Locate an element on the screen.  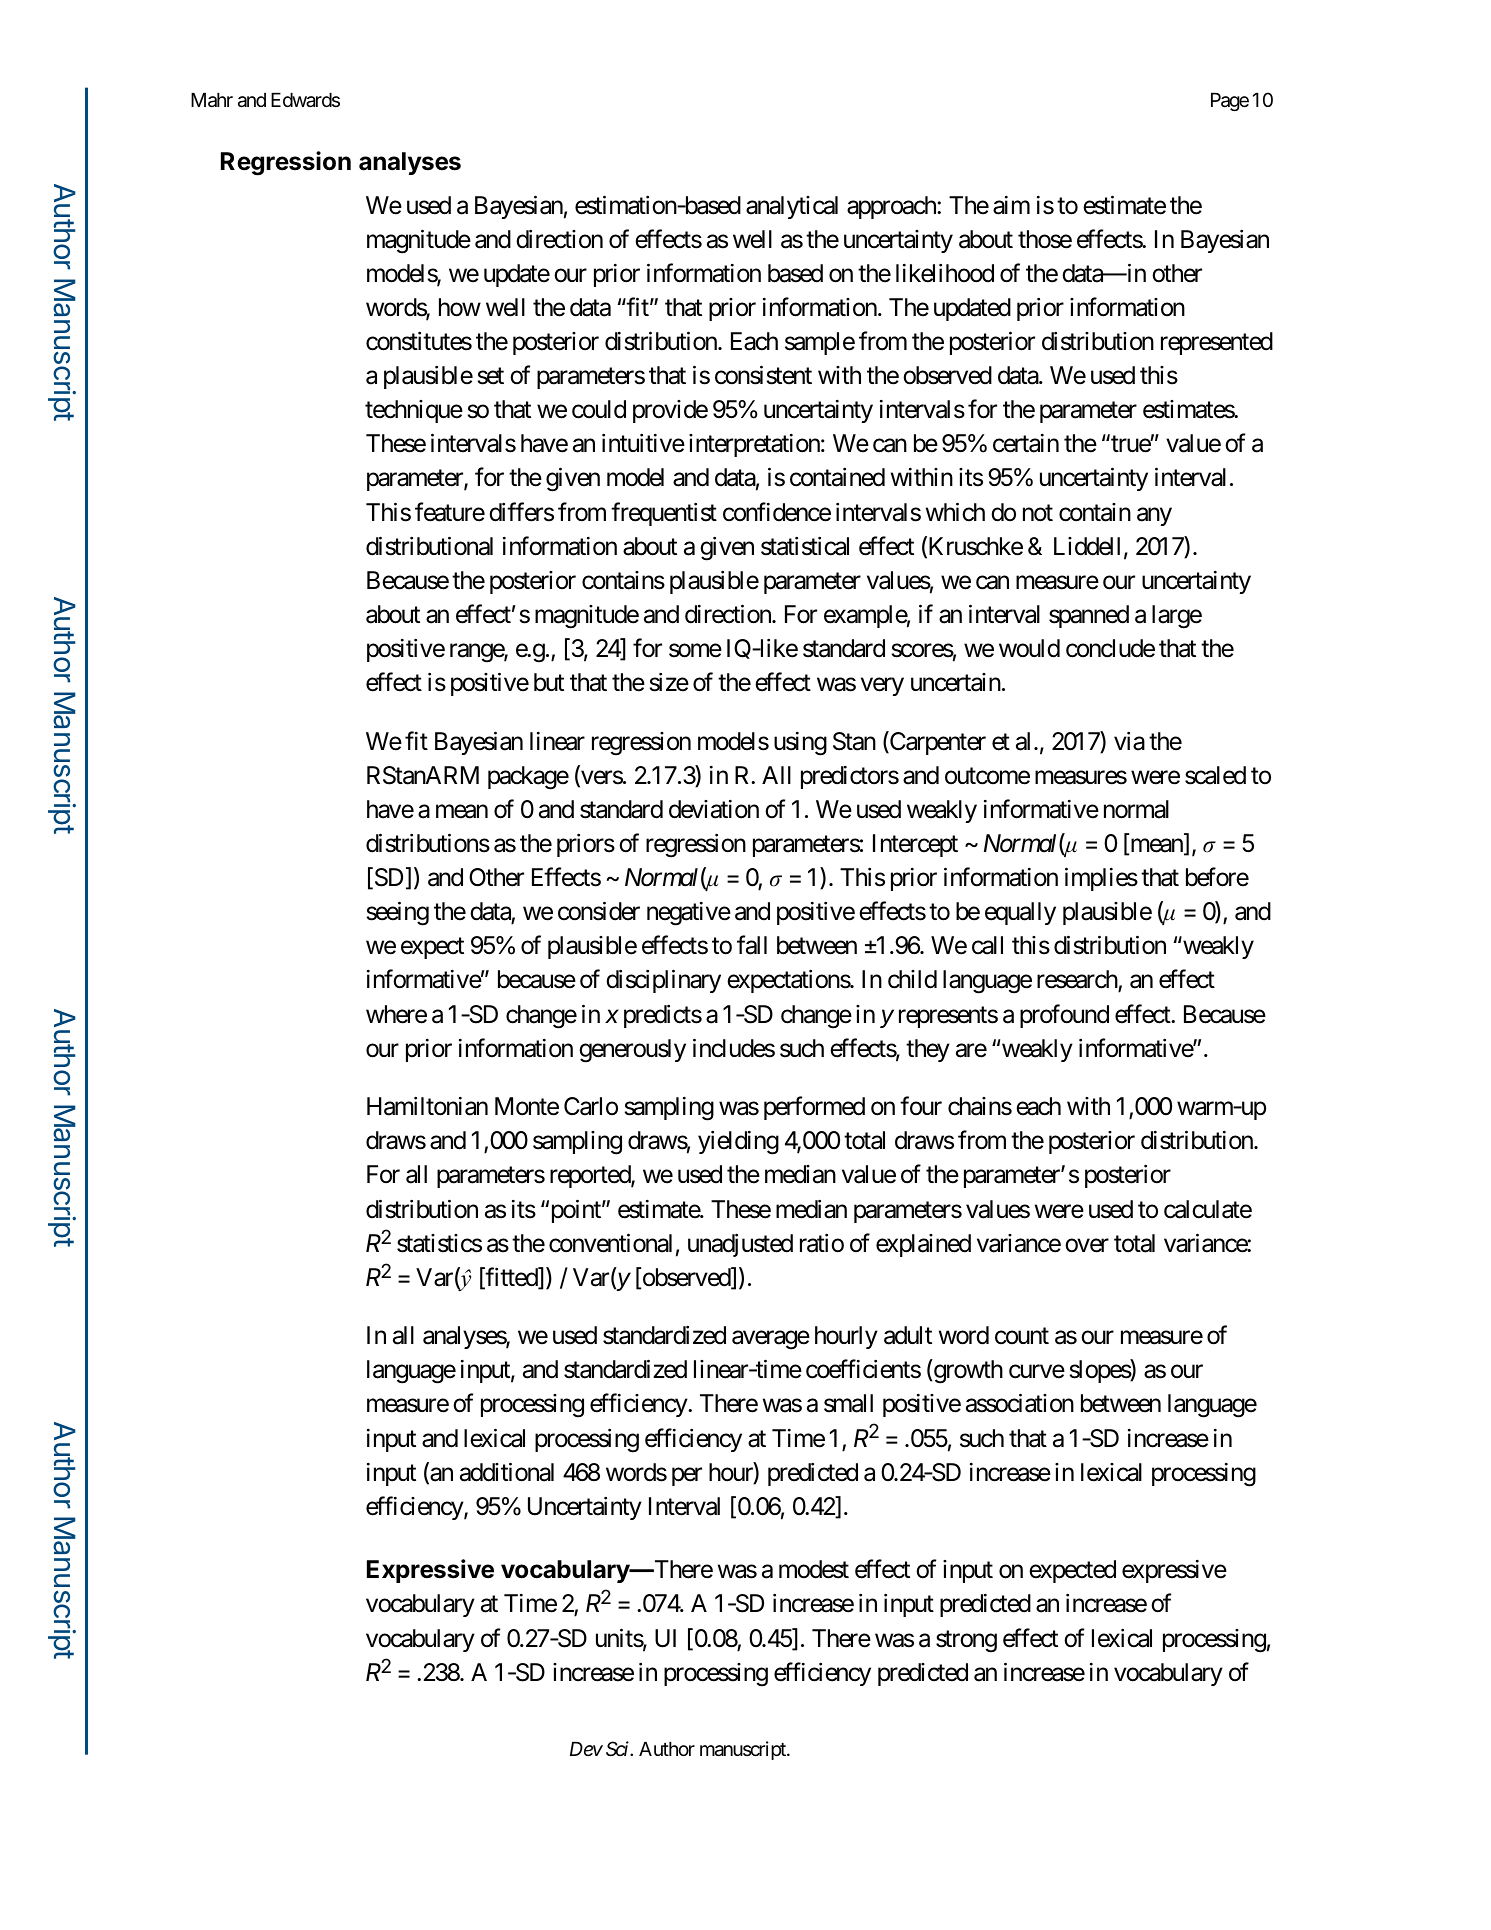
analytical is located at coordinates (792, 207).
